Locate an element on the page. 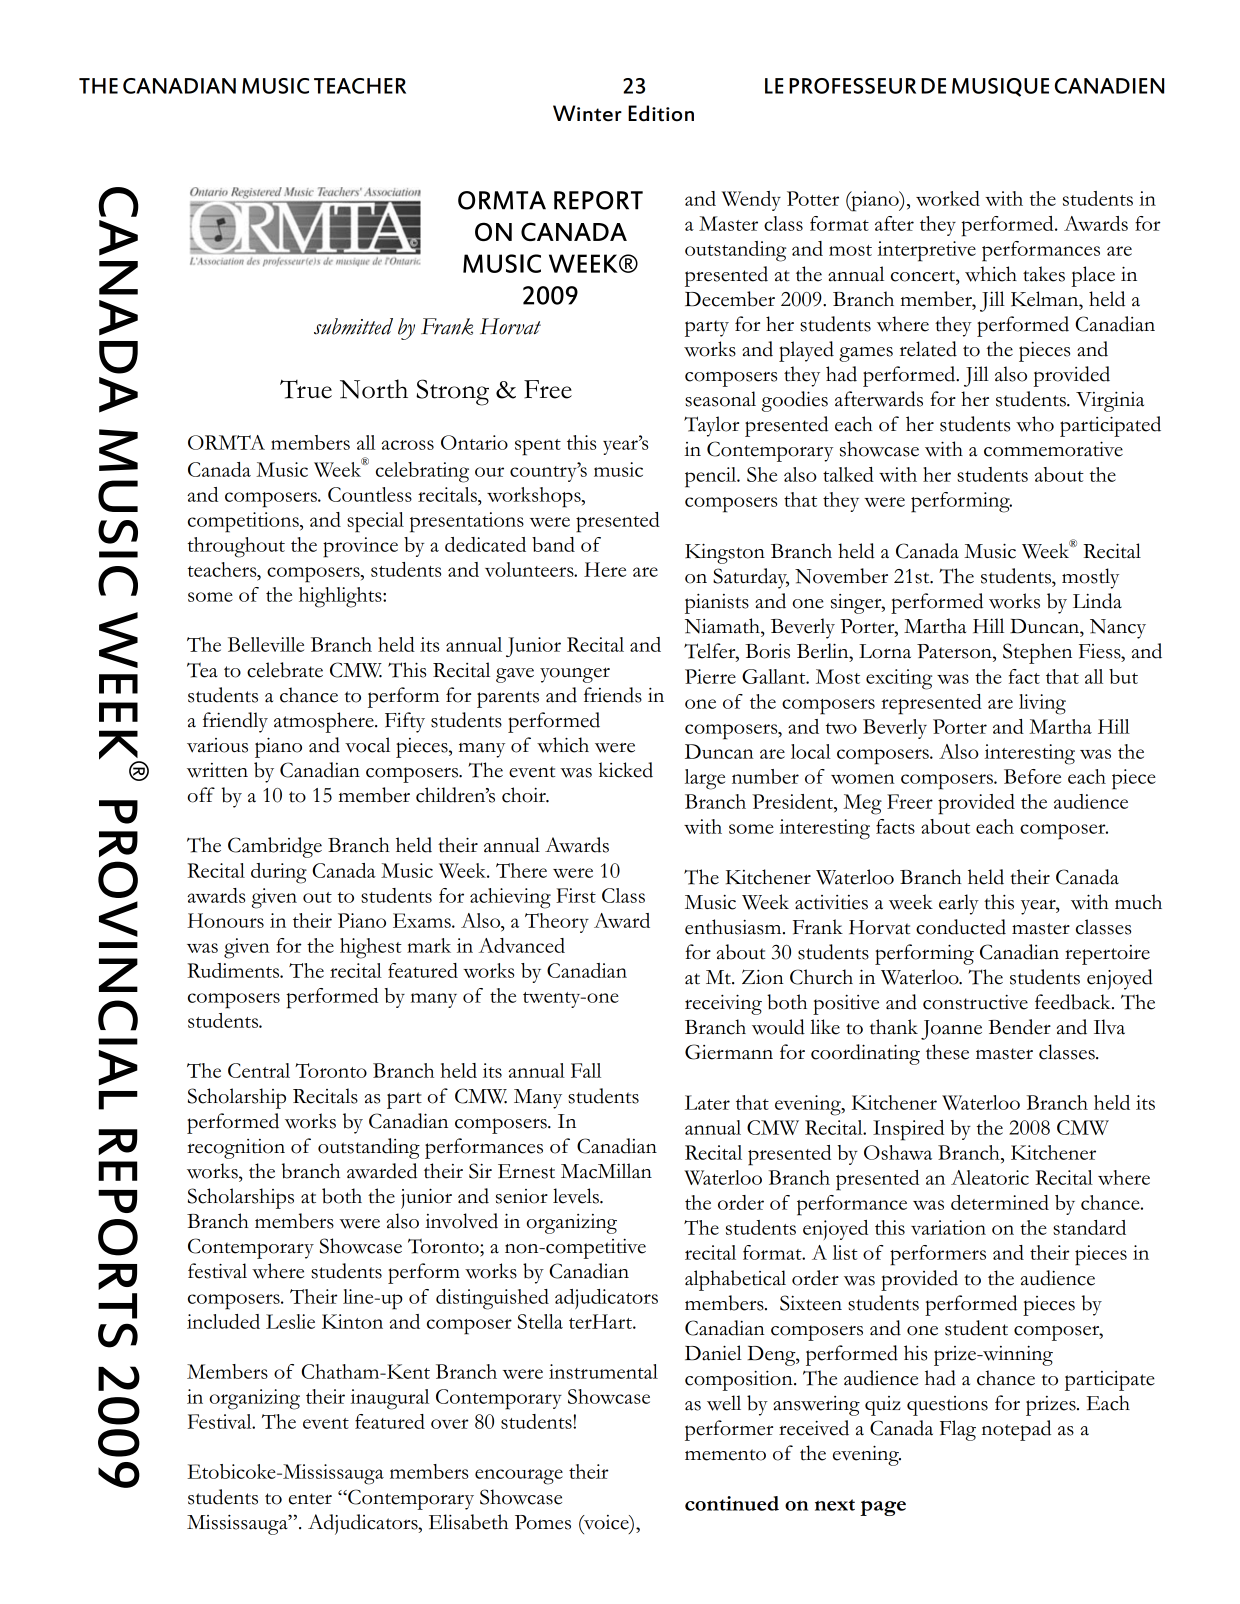 The height and width of the document is (1604, 1240). enter is located at coordinates (310, 1499).
